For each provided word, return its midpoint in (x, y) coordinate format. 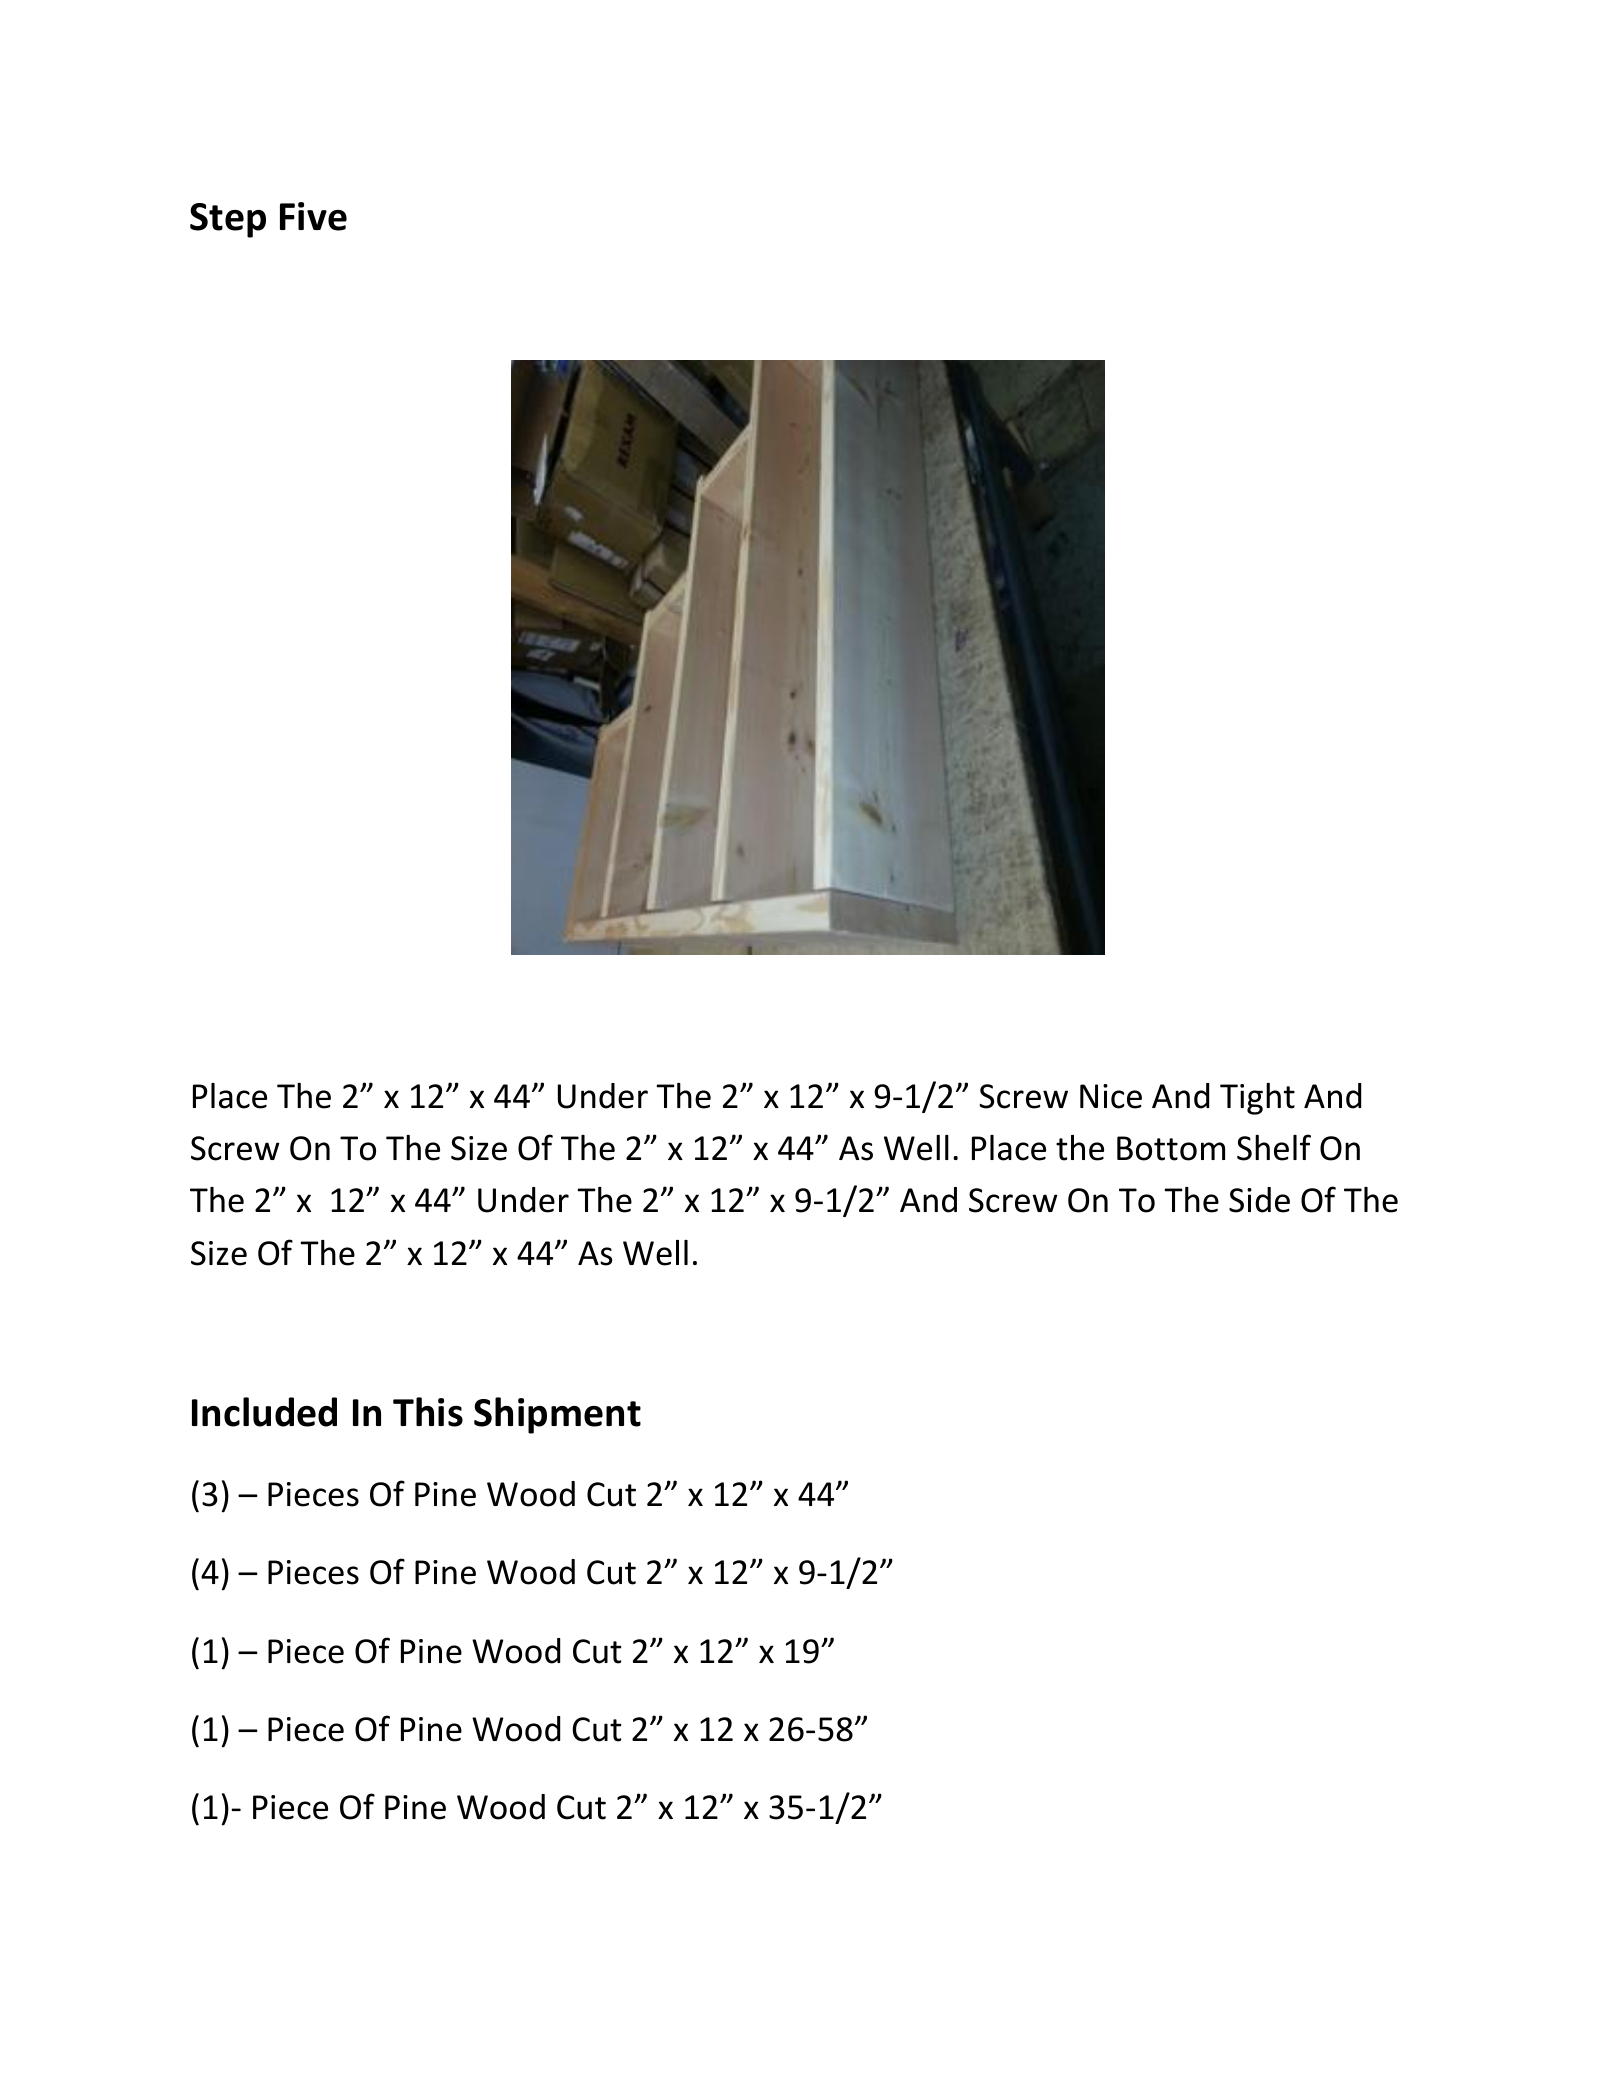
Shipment (557, 1415)
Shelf (1274, 1147)
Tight (1257, 1099)
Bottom (1171, 1148)
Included (264, 1412)
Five (313, 216)
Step (228, 220)
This (428, 1412)
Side (1259, 1200)
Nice (1111, 1096)
